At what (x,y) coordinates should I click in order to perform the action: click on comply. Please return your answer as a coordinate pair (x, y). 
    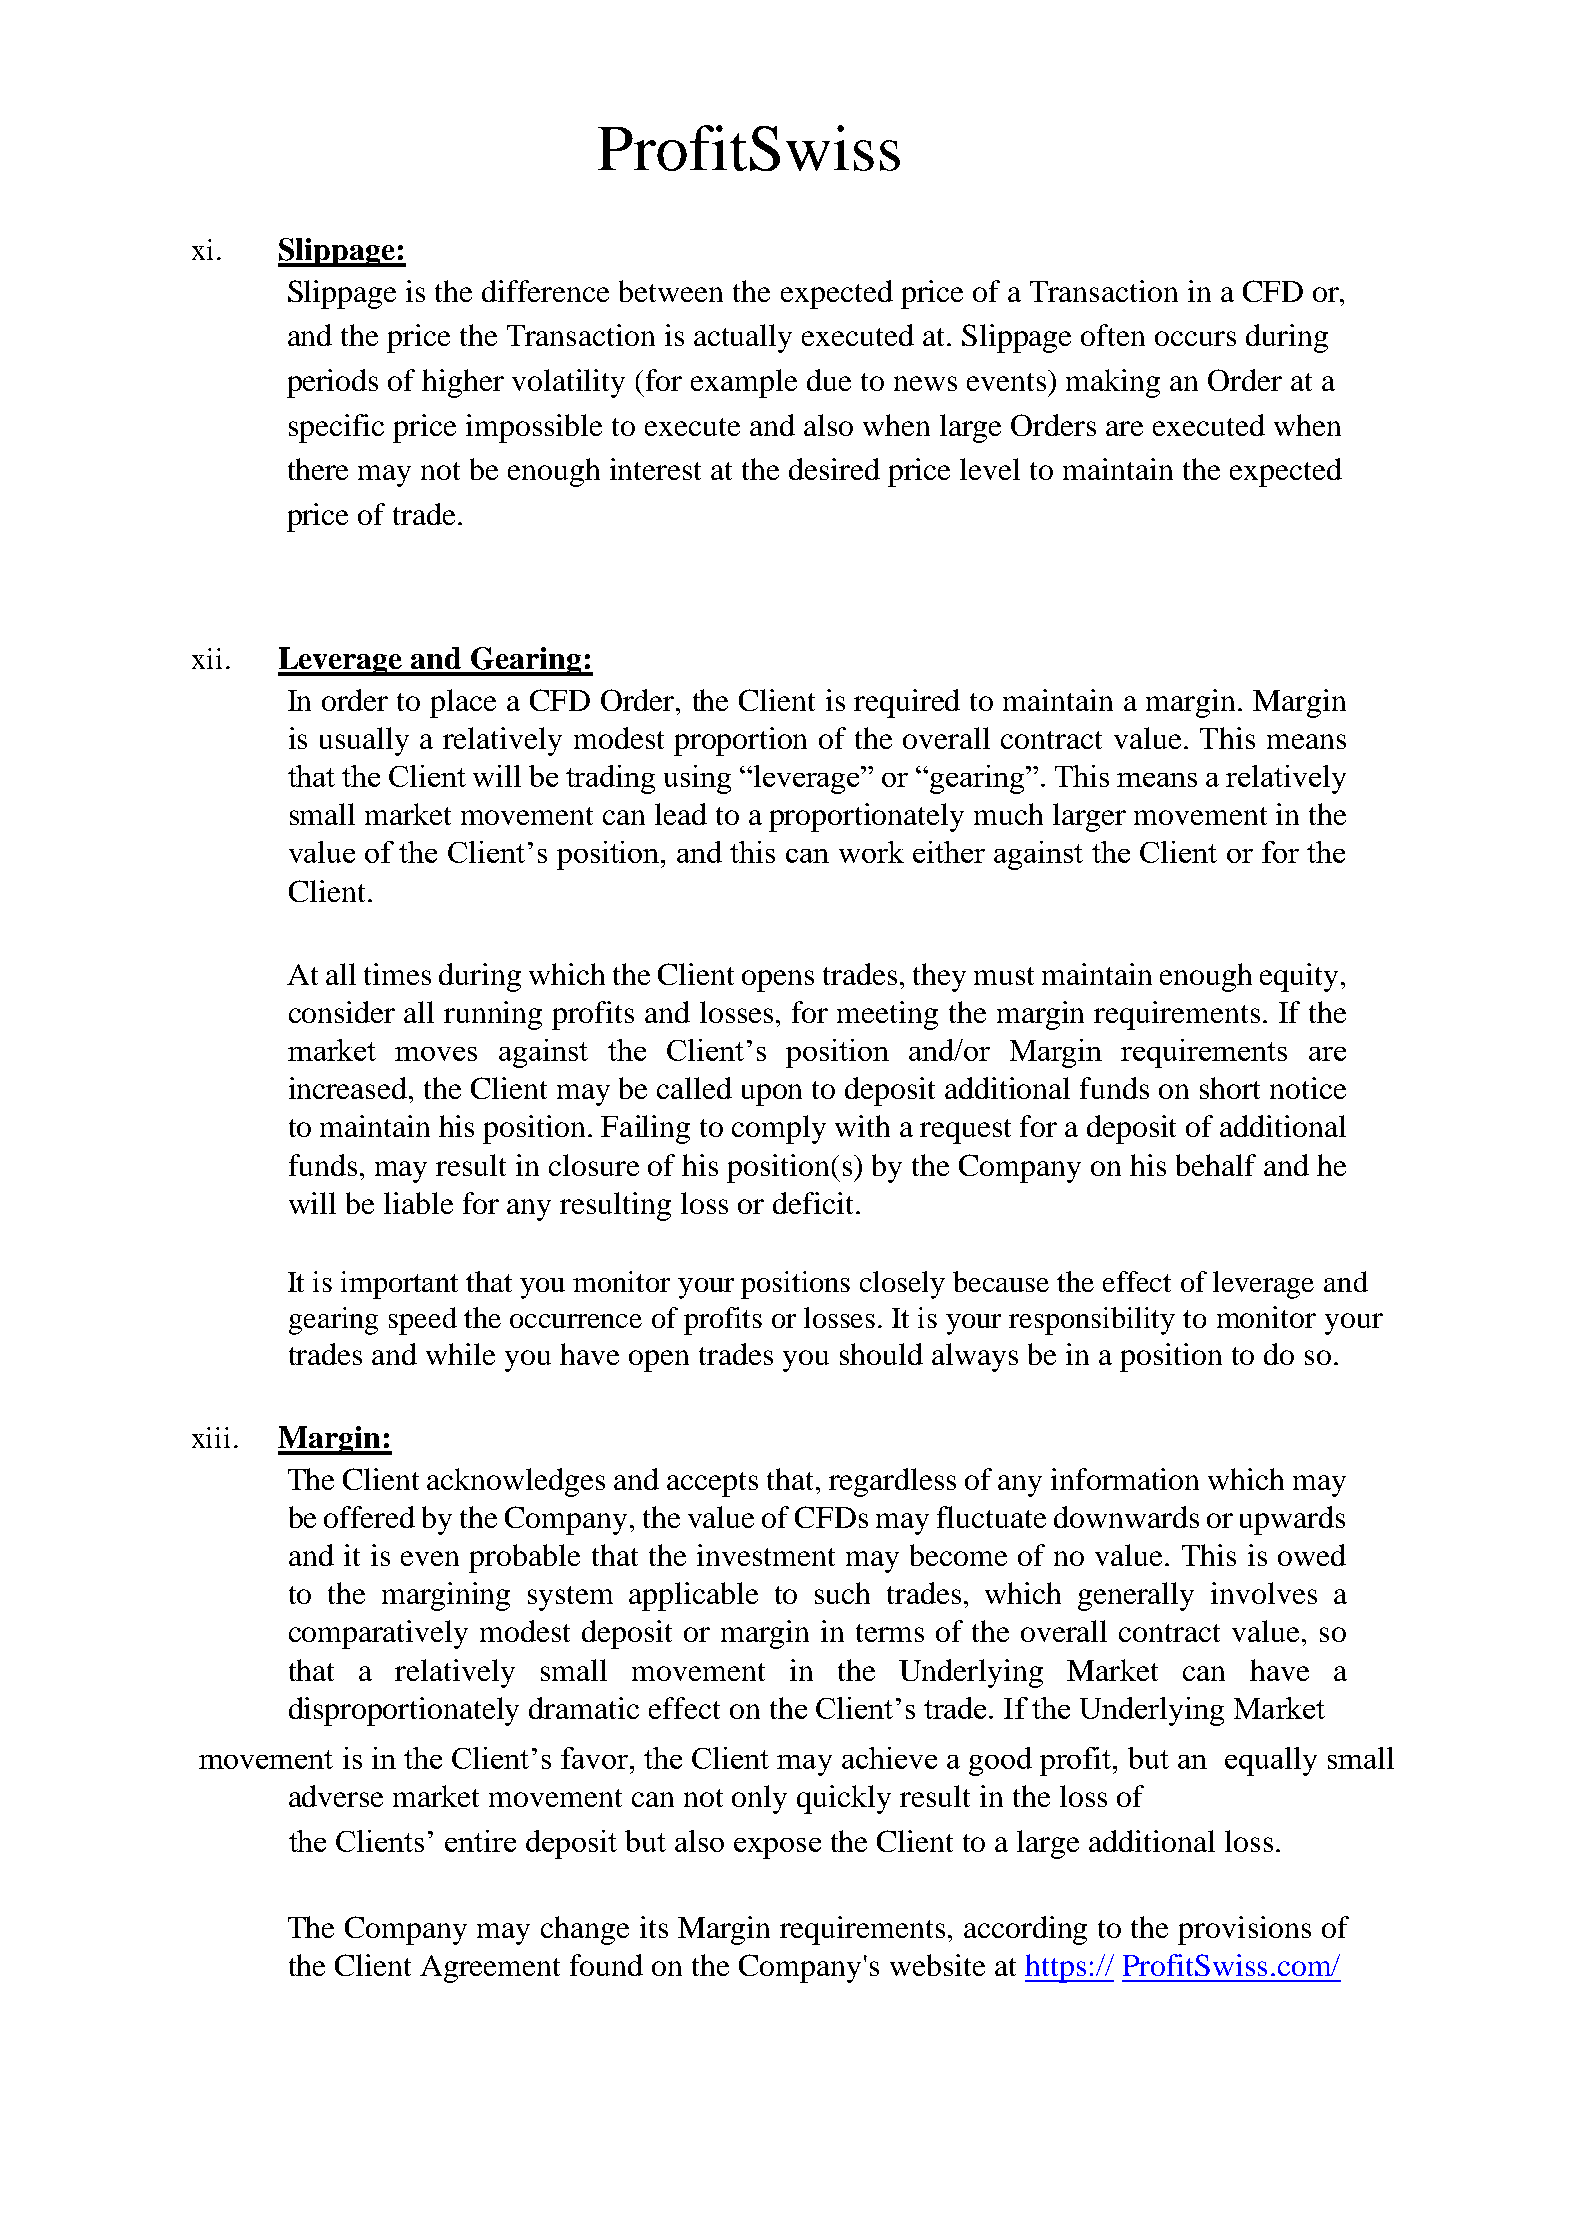
    Looking at the image, I should click on (779, 1129).
